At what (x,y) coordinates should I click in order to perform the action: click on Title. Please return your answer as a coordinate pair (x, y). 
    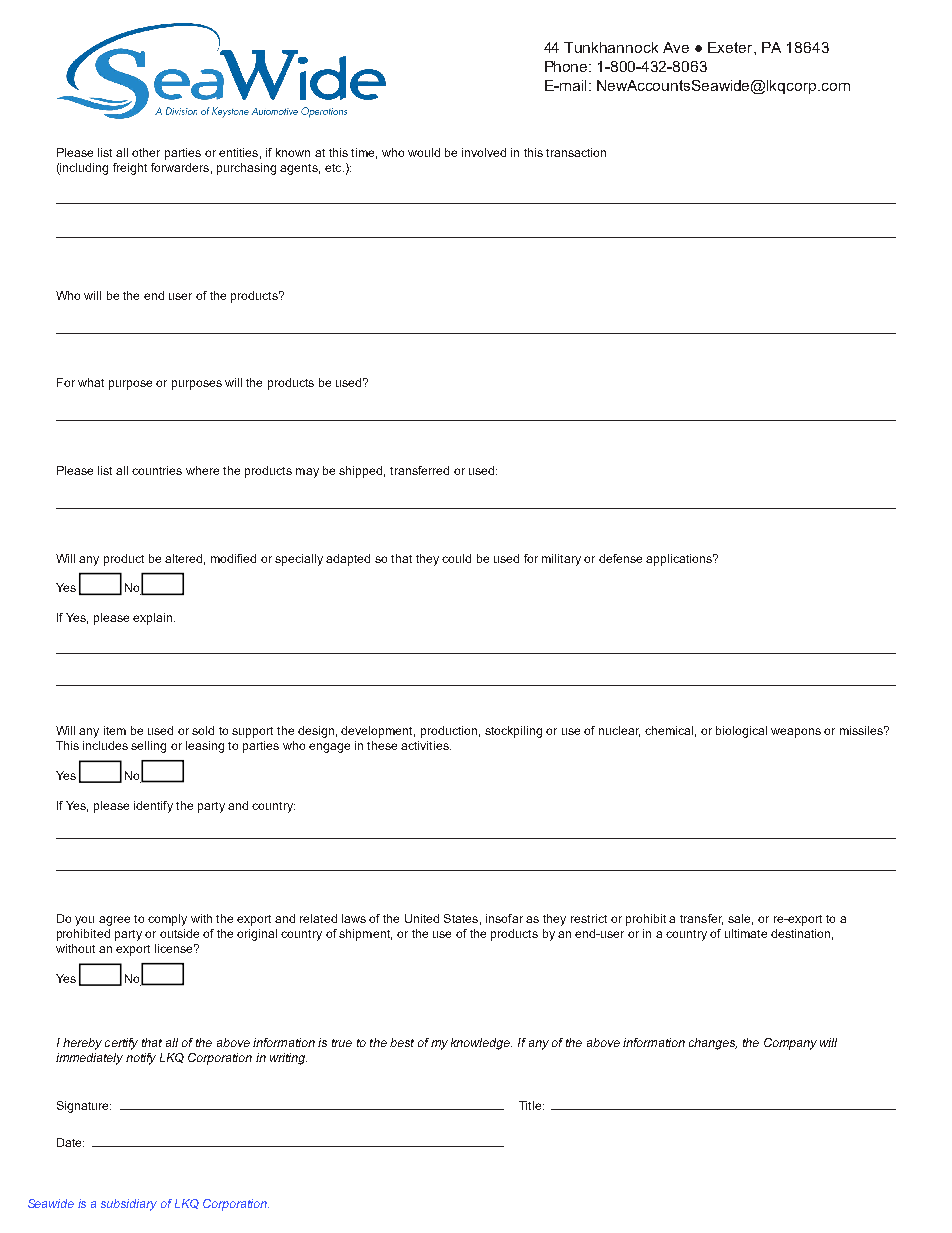
    Looking at the image, I should click on (531, 1105).
